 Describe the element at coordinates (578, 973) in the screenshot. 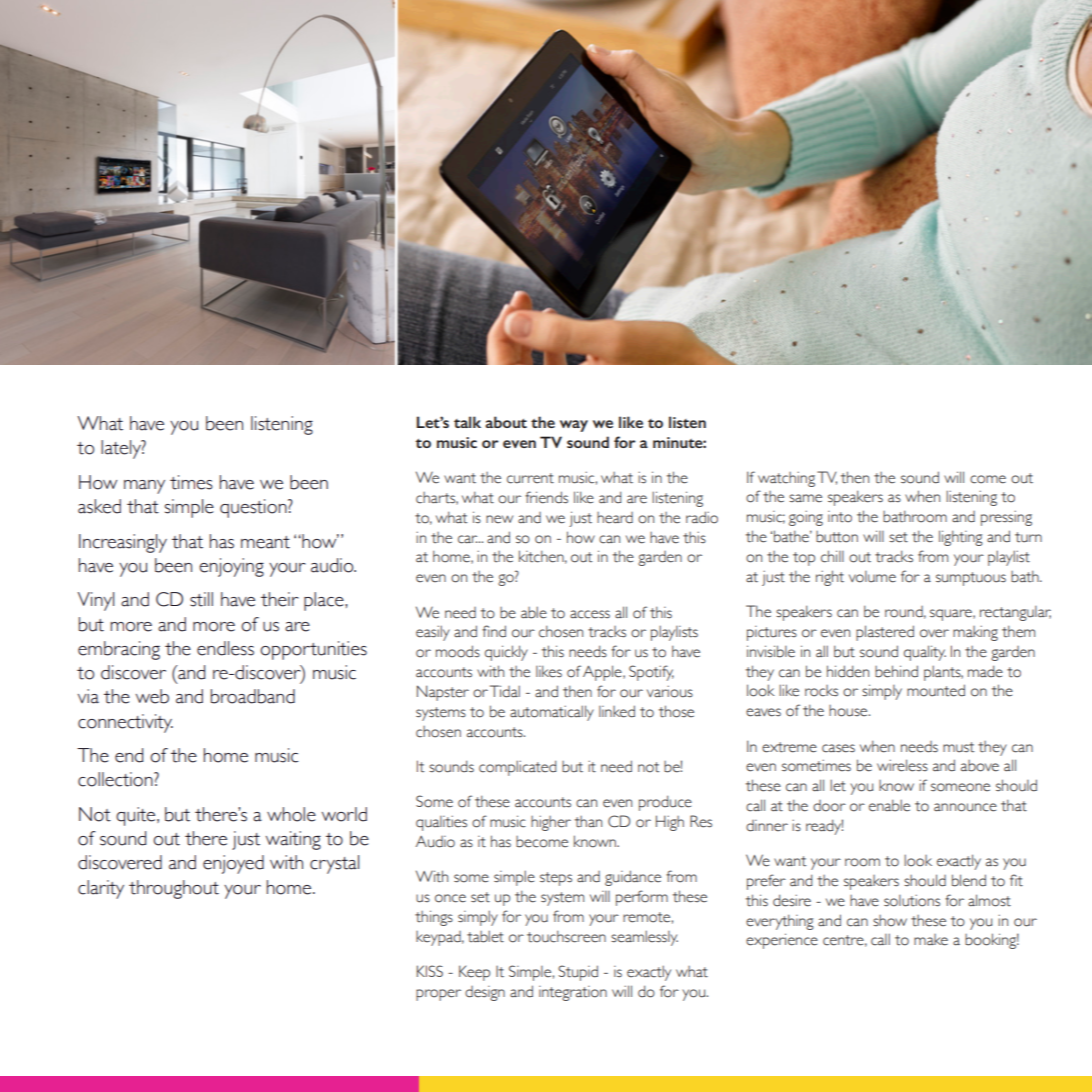

I see `Stupid` at that location.
